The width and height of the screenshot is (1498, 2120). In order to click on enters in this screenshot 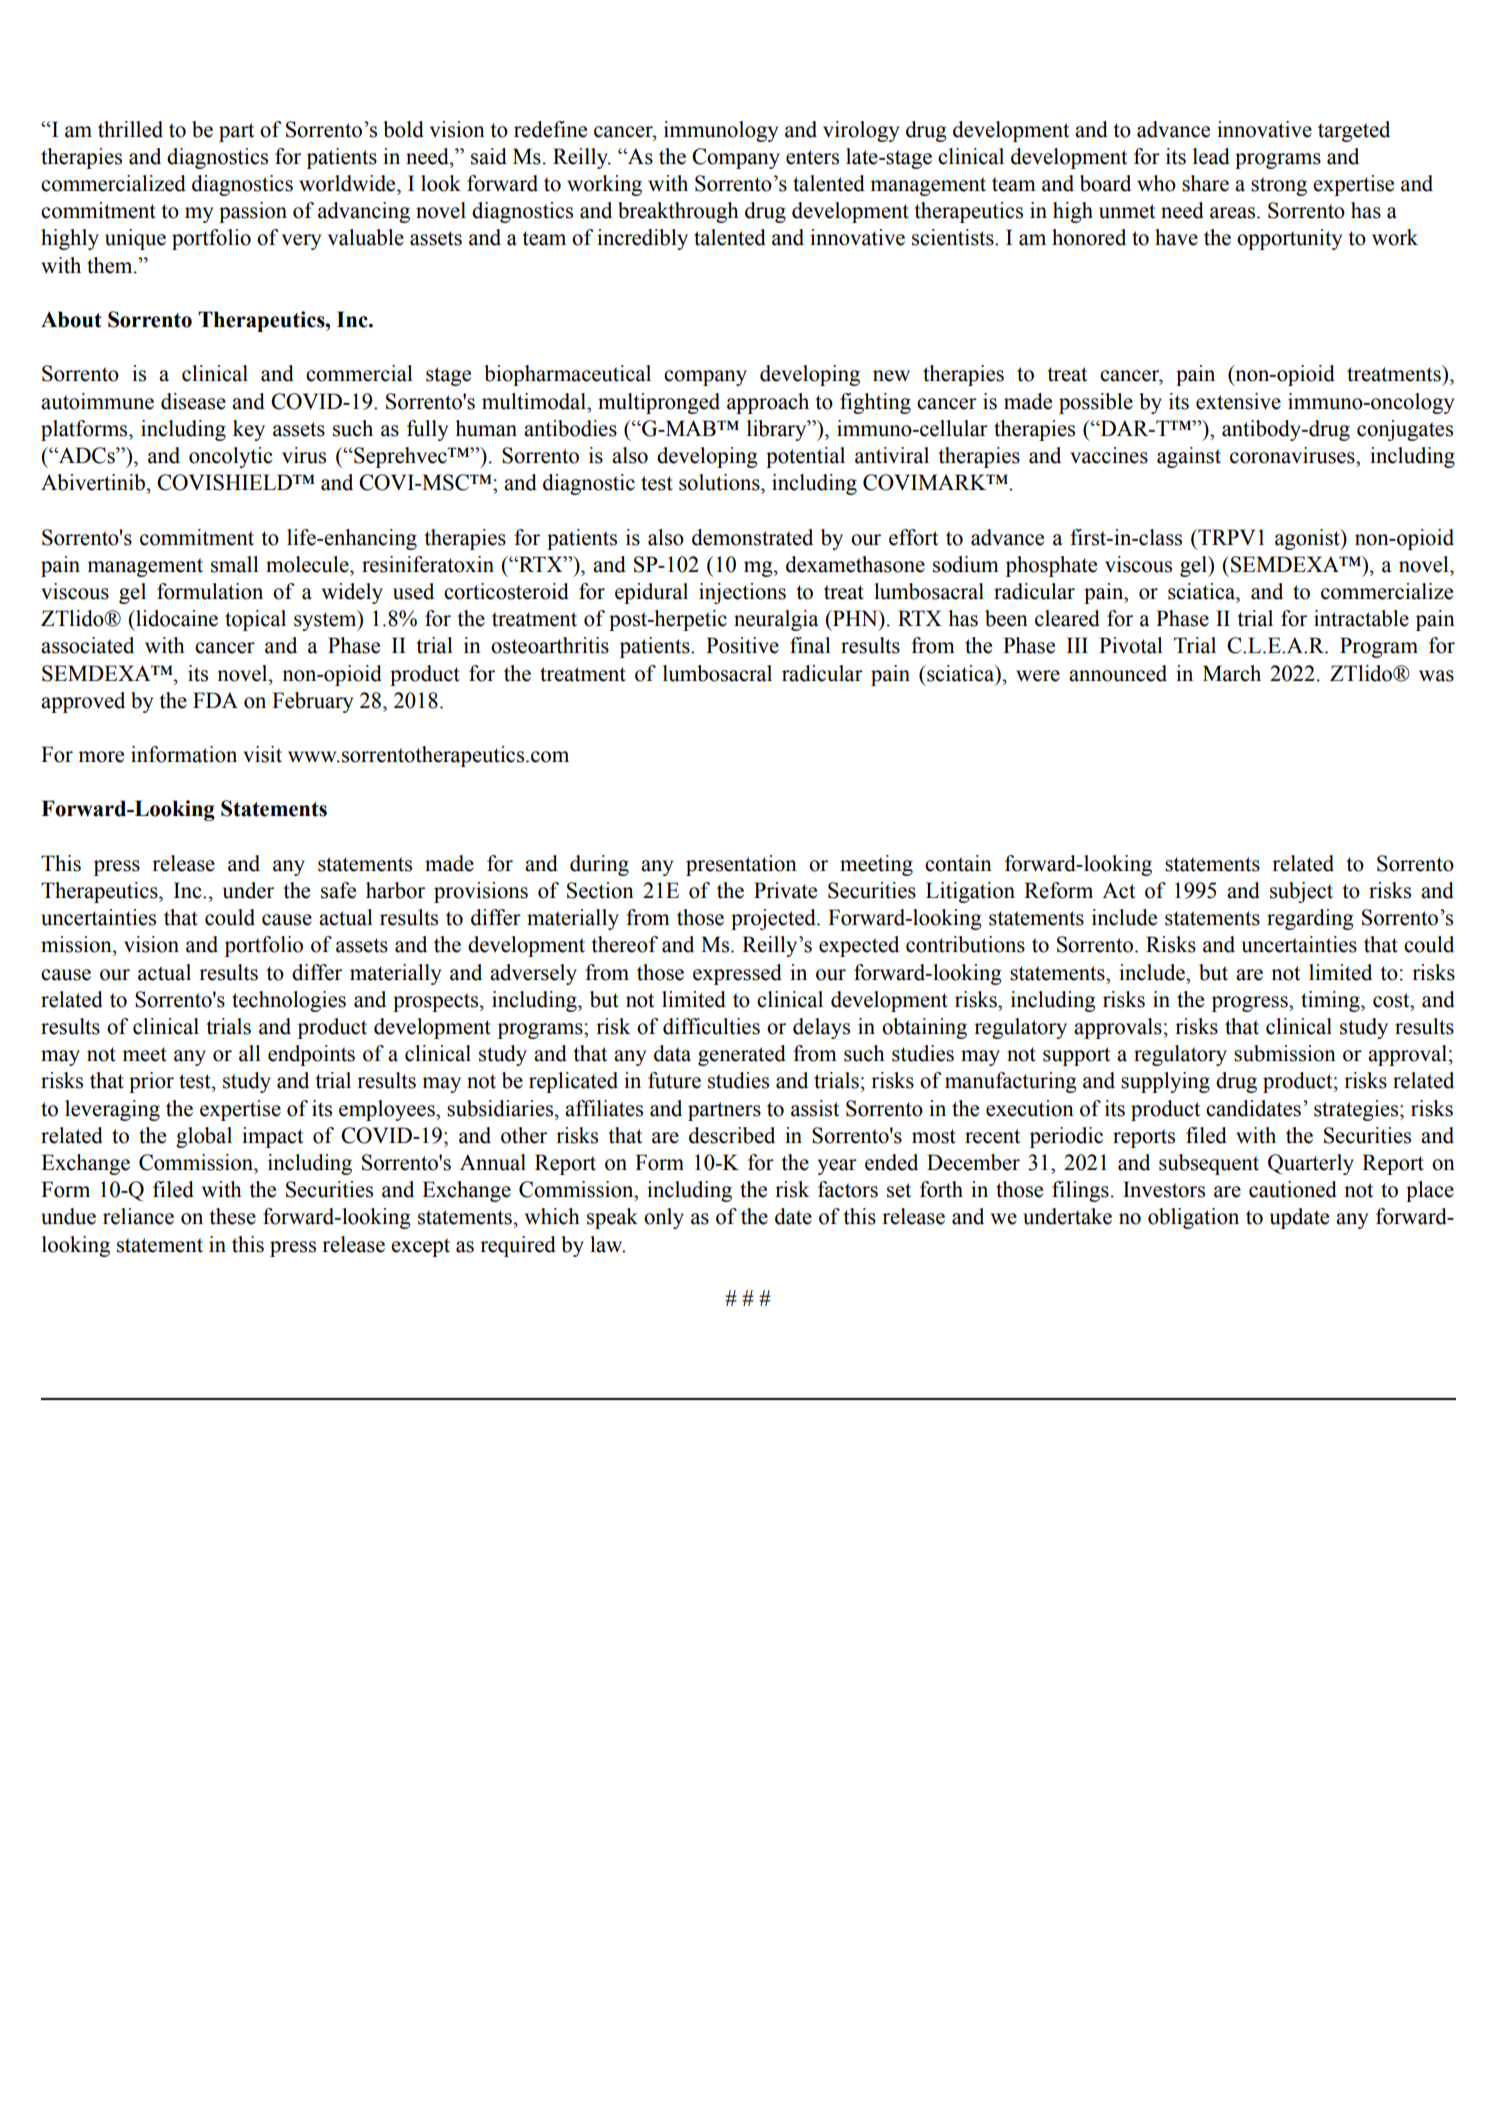, I will do `click(812, 157)`.
